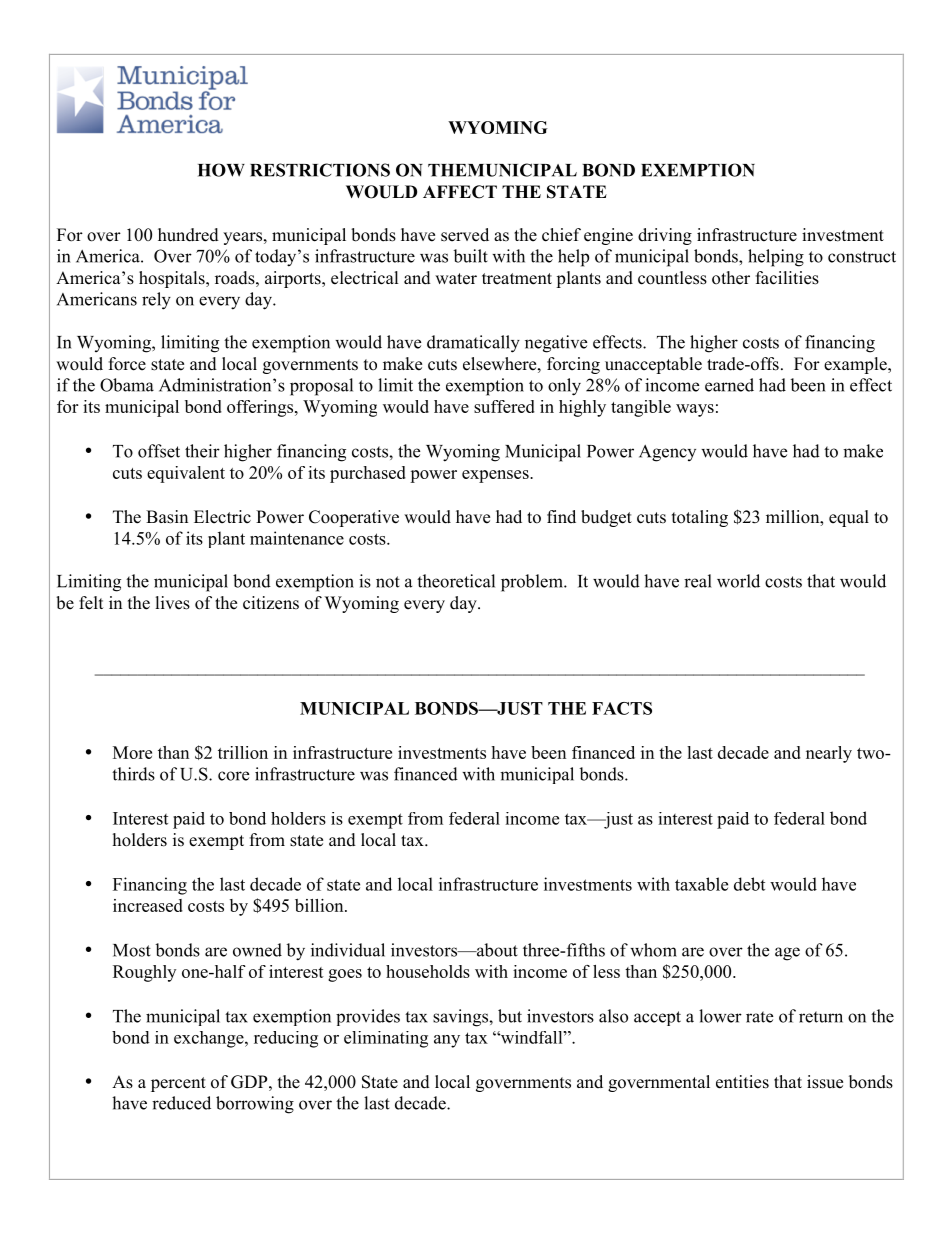 The width and height of the screenshot is (952, 1233). Describe the element at coordinates (456, 581) in the screenshot. I see `theoretical` at that location.
